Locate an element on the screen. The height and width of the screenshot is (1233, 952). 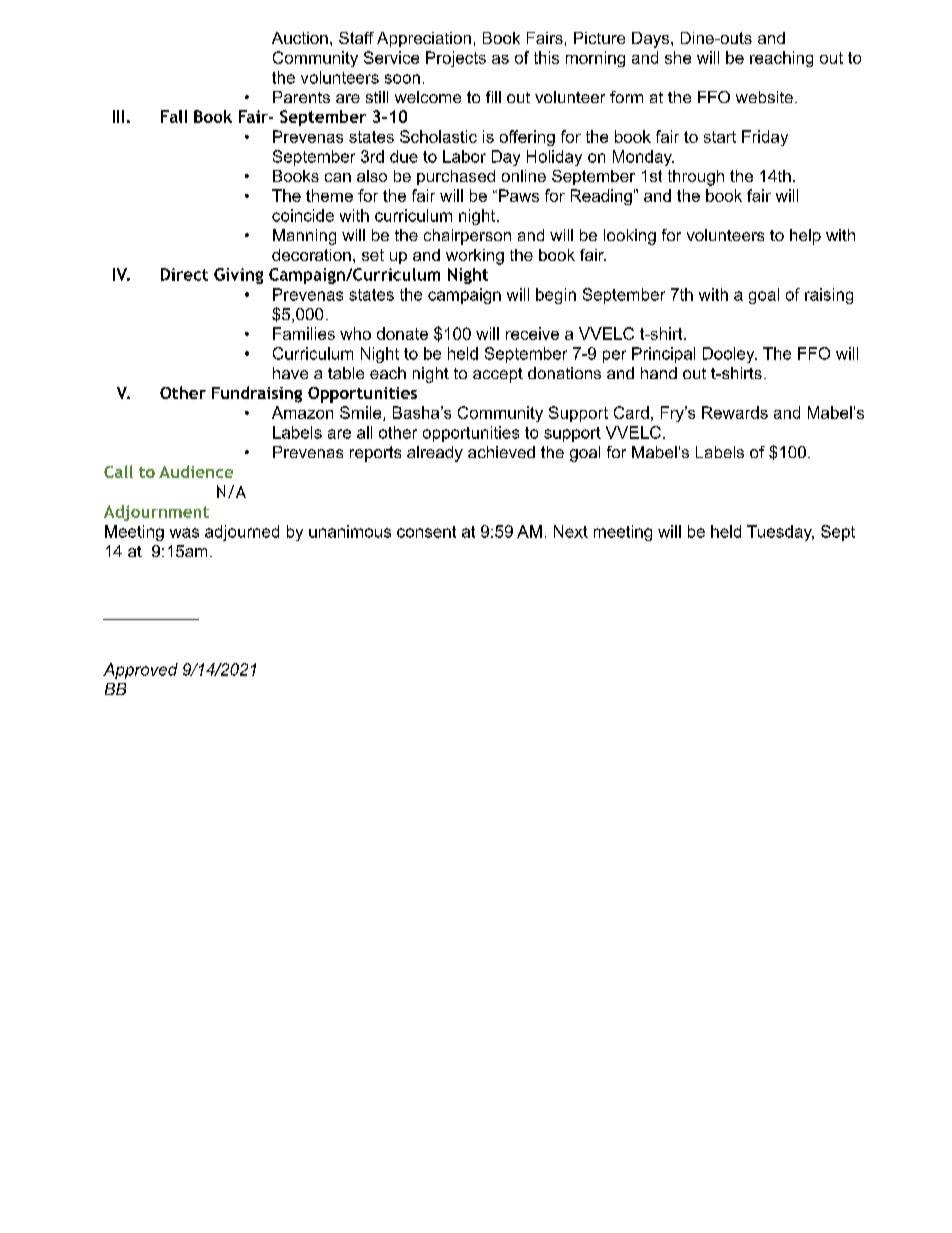
Paws is located at coordinates (519, 195).
